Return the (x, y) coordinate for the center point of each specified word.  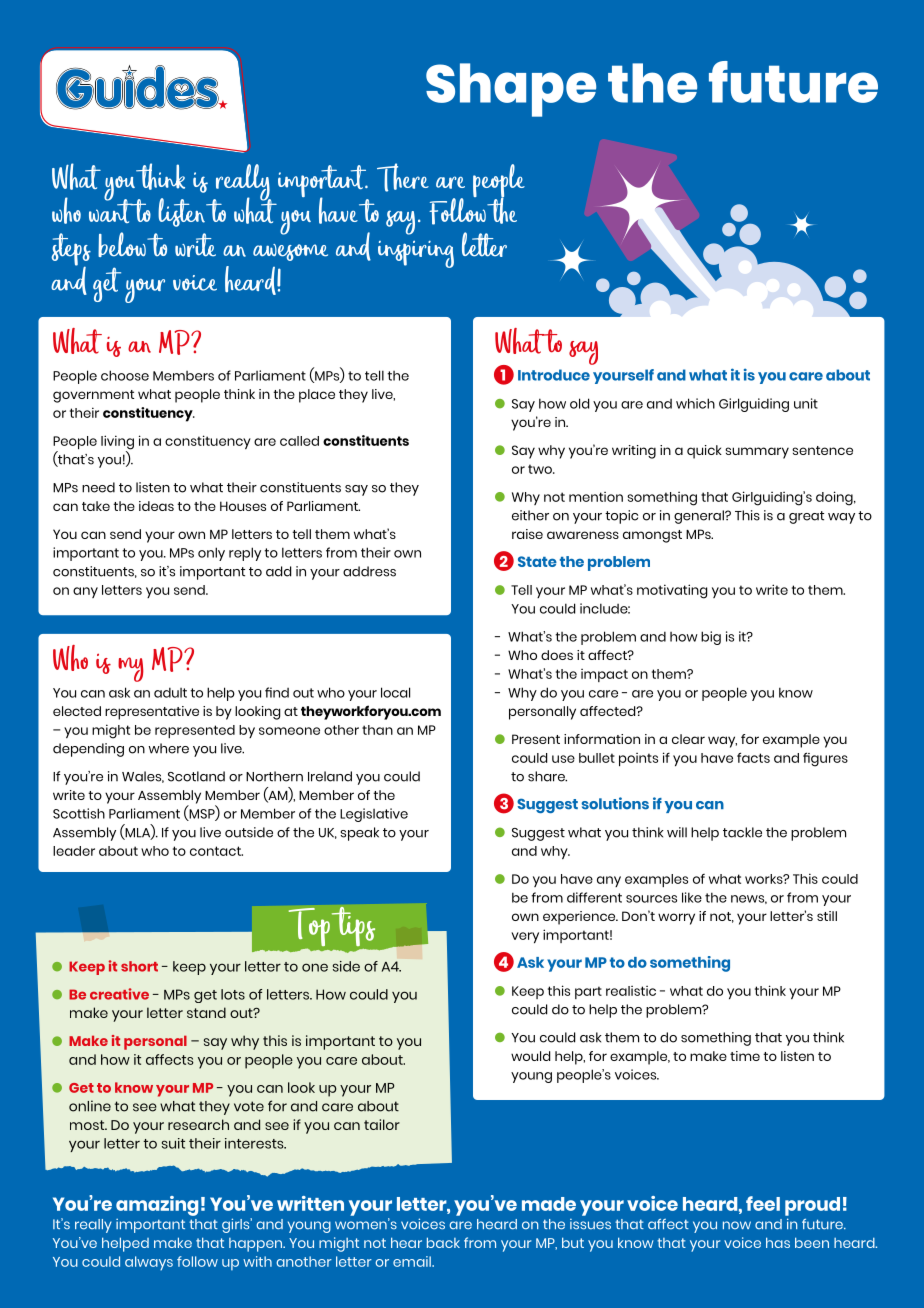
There (403, 177)
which (695, 403)
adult (170, 692)
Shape (511, 90)
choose (125, 375)
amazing (157, 1206)
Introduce (554, 375)
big (711, 638)
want (112, 209)
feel (763, 1203)
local (395, 692)
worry (676, 919)
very (525, 937)
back (443, 1242)
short (139, 966)
